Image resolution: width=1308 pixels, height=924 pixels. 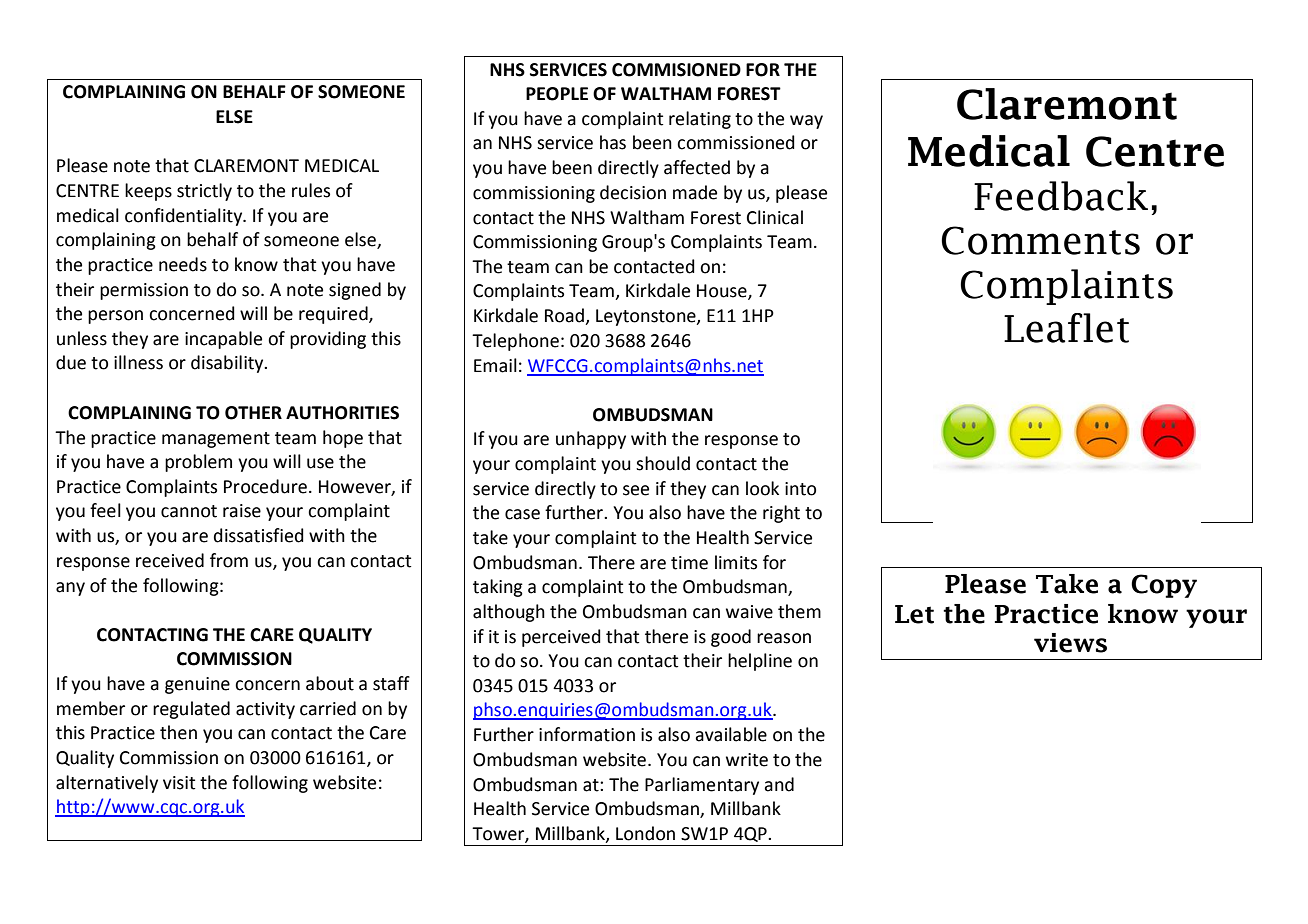 What do you see at coordinates (645, 833) in the image?
I see `London` at bounding box center [645, 833].
